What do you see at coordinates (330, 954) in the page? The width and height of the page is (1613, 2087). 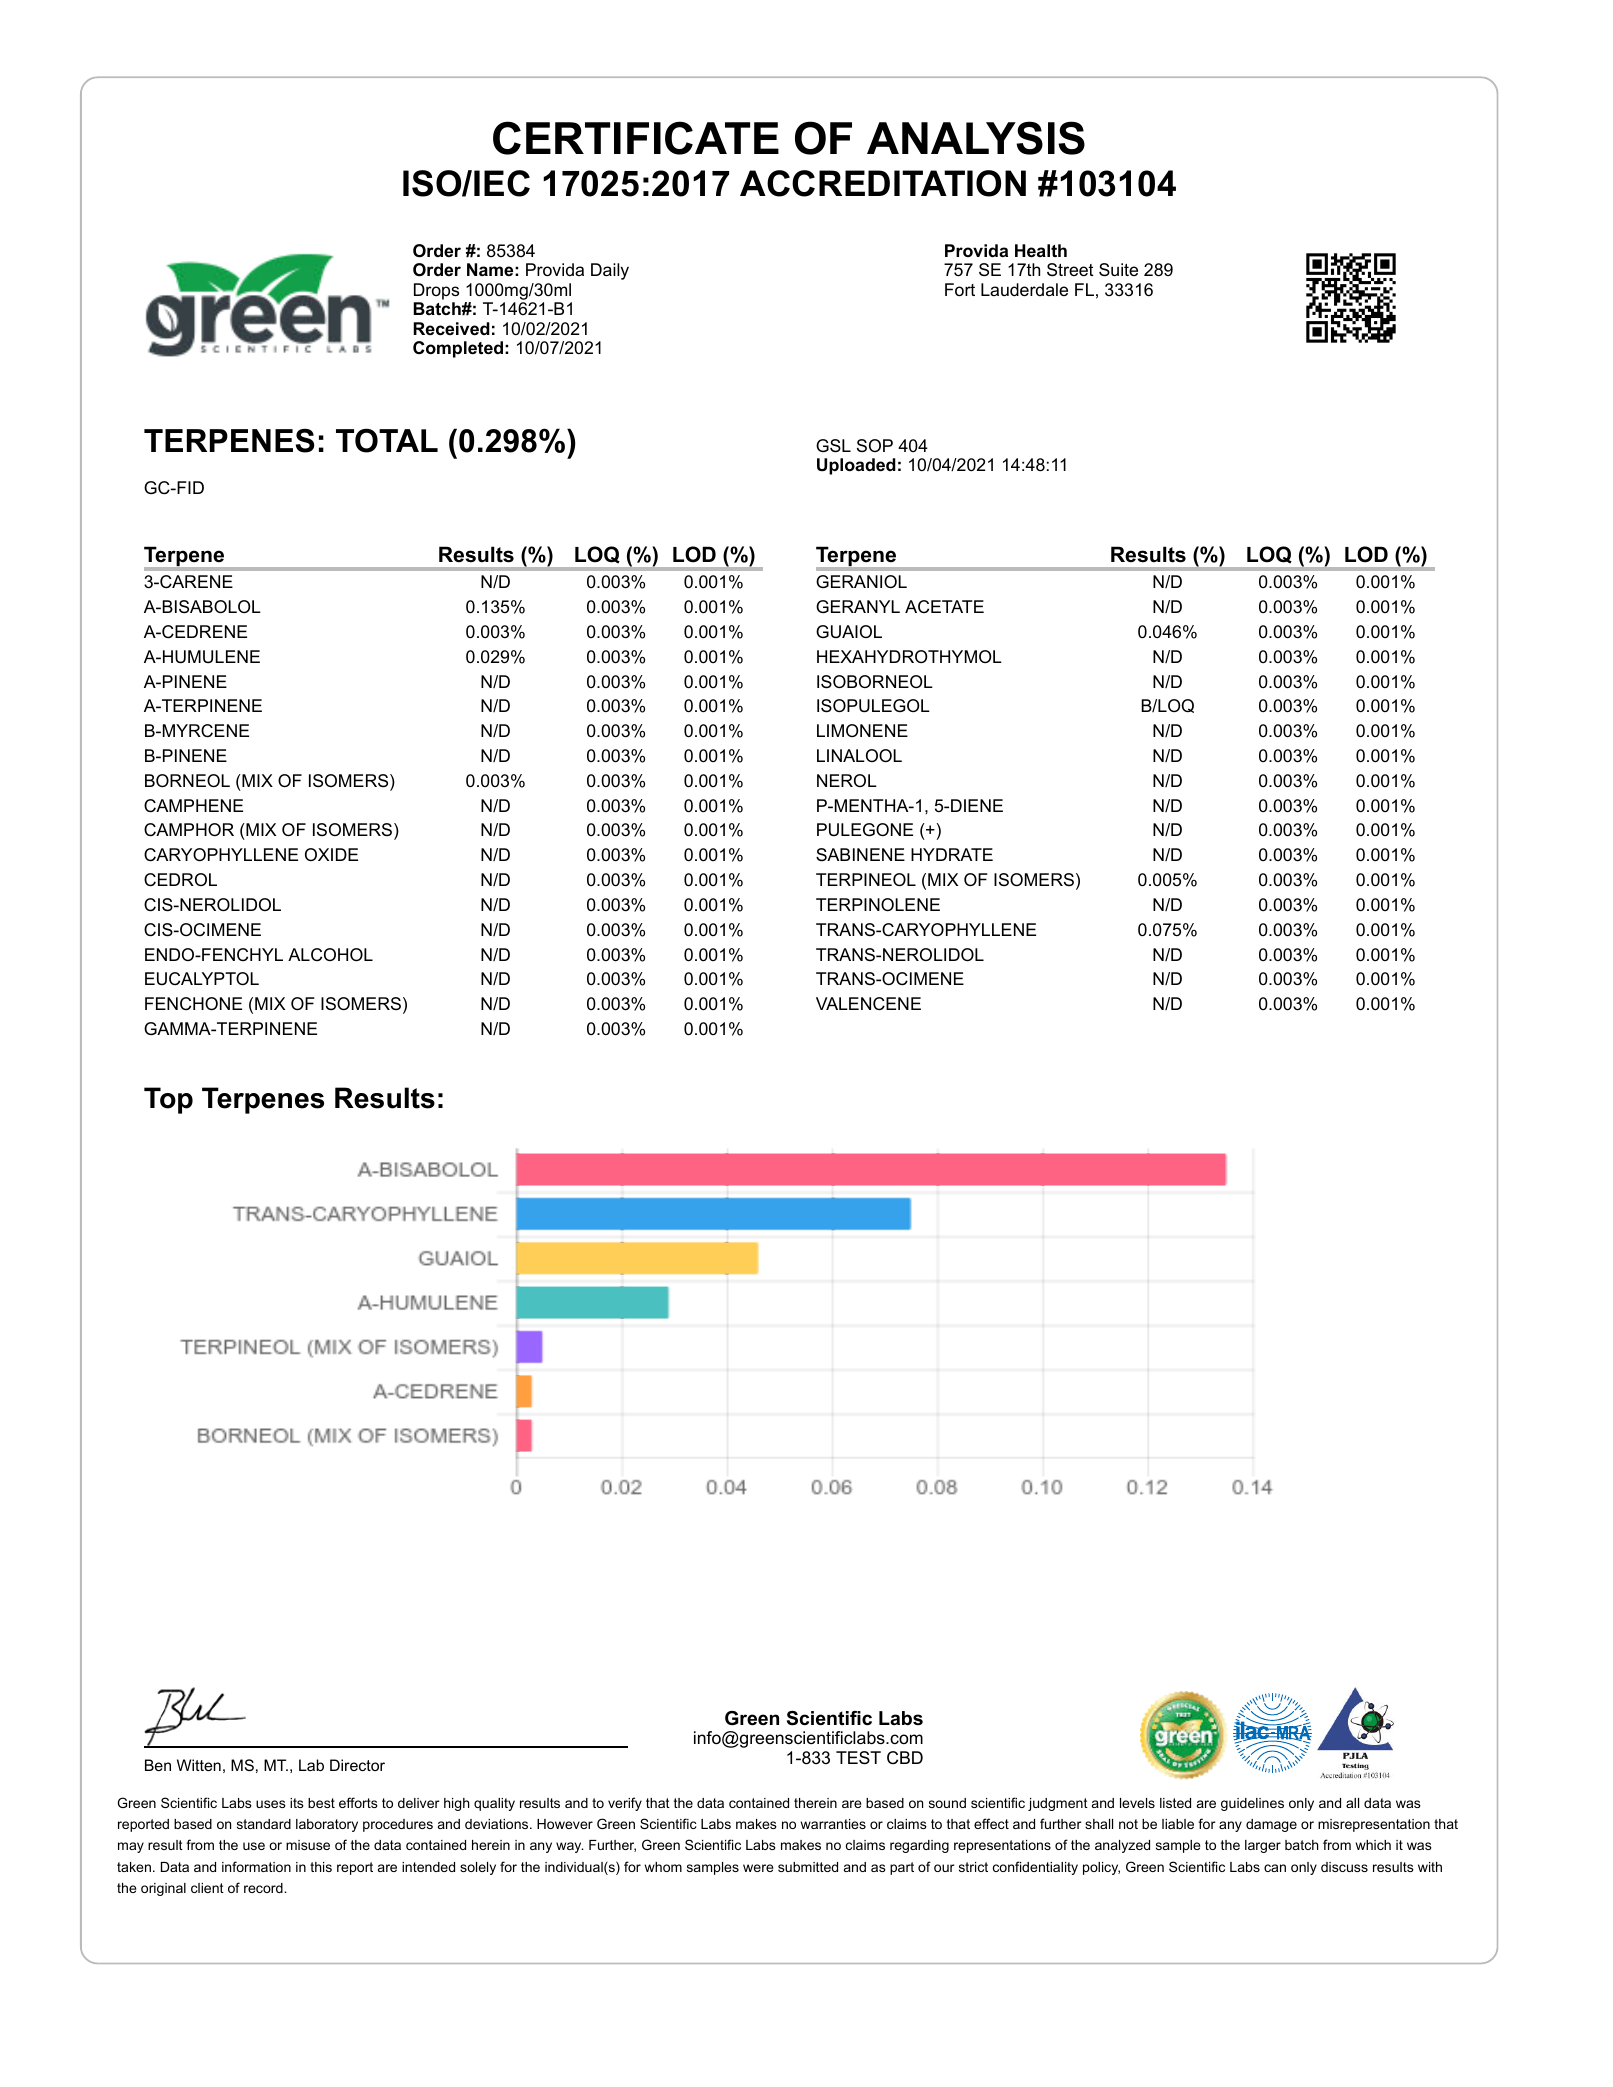 I see `ALCOHOL` at bounding box center [330, 954].
